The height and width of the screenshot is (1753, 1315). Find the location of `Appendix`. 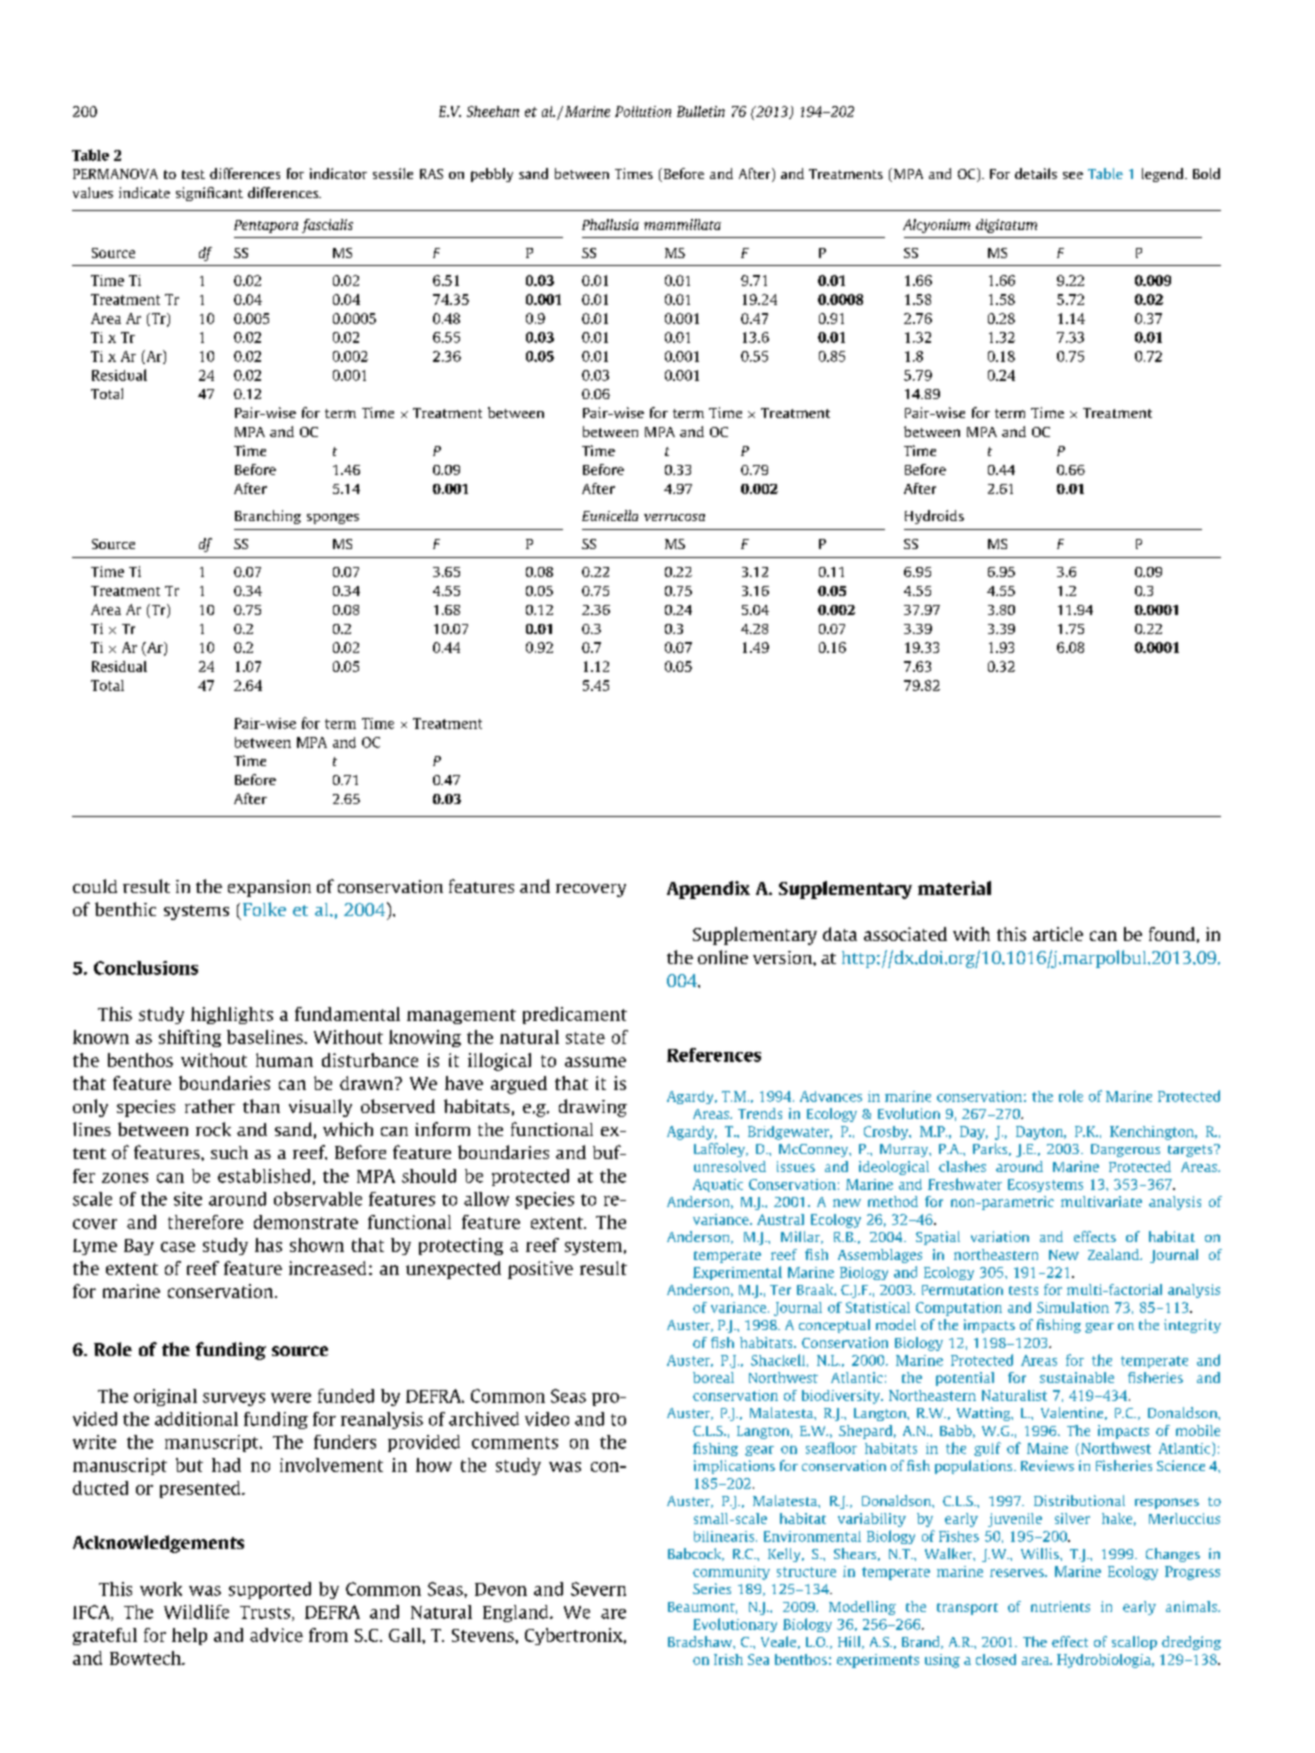

Appendix is located at coordinates (708, 890).
